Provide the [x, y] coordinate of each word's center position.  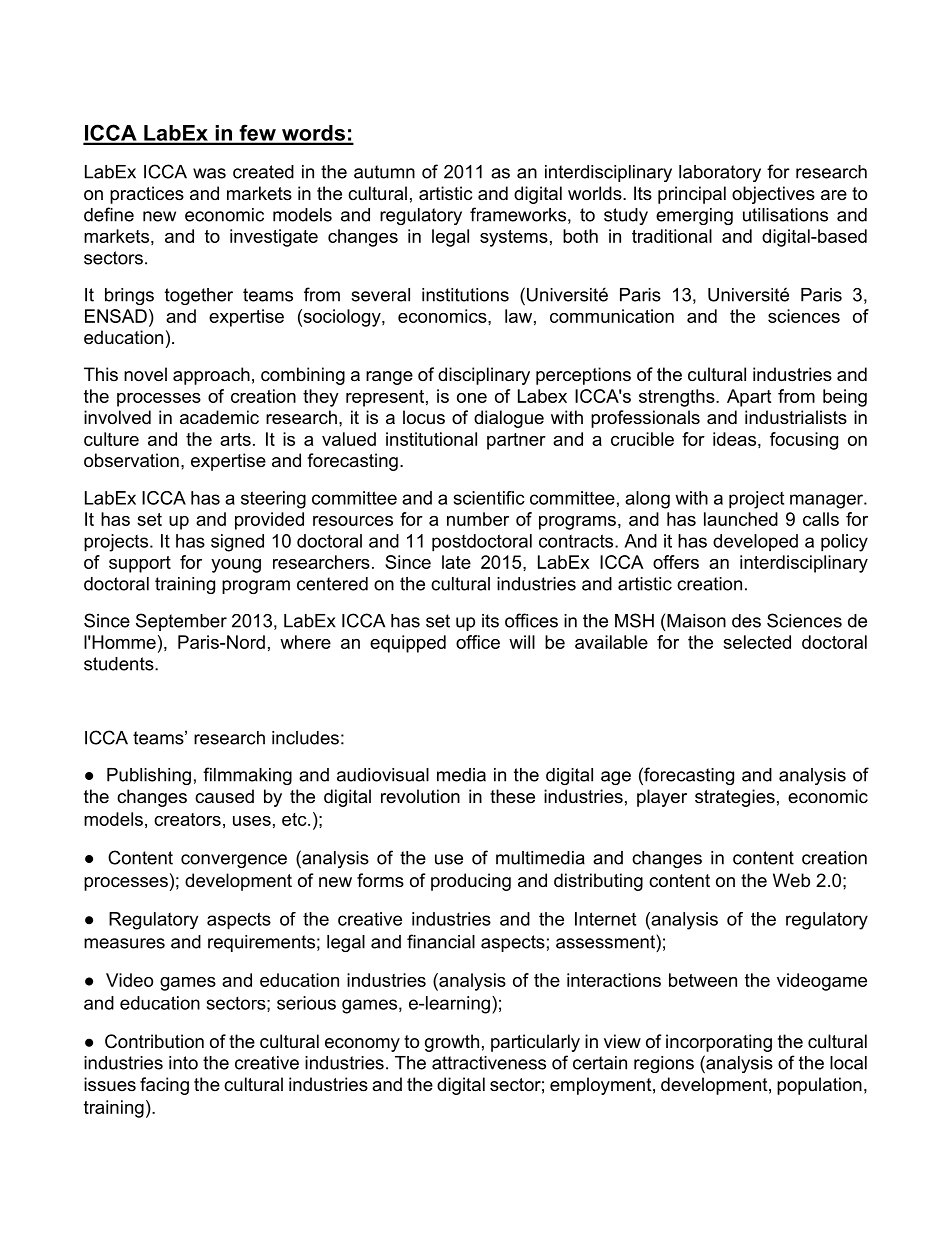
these [512, 796]
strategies [735, 798]
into [183, 1063]
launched [741, 519]
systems [514, 238]
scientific [489, 498]
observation [131, 460]
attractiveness [489, 1063]
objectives [773, 195]
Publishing [149, 776]
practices [147, 195]
